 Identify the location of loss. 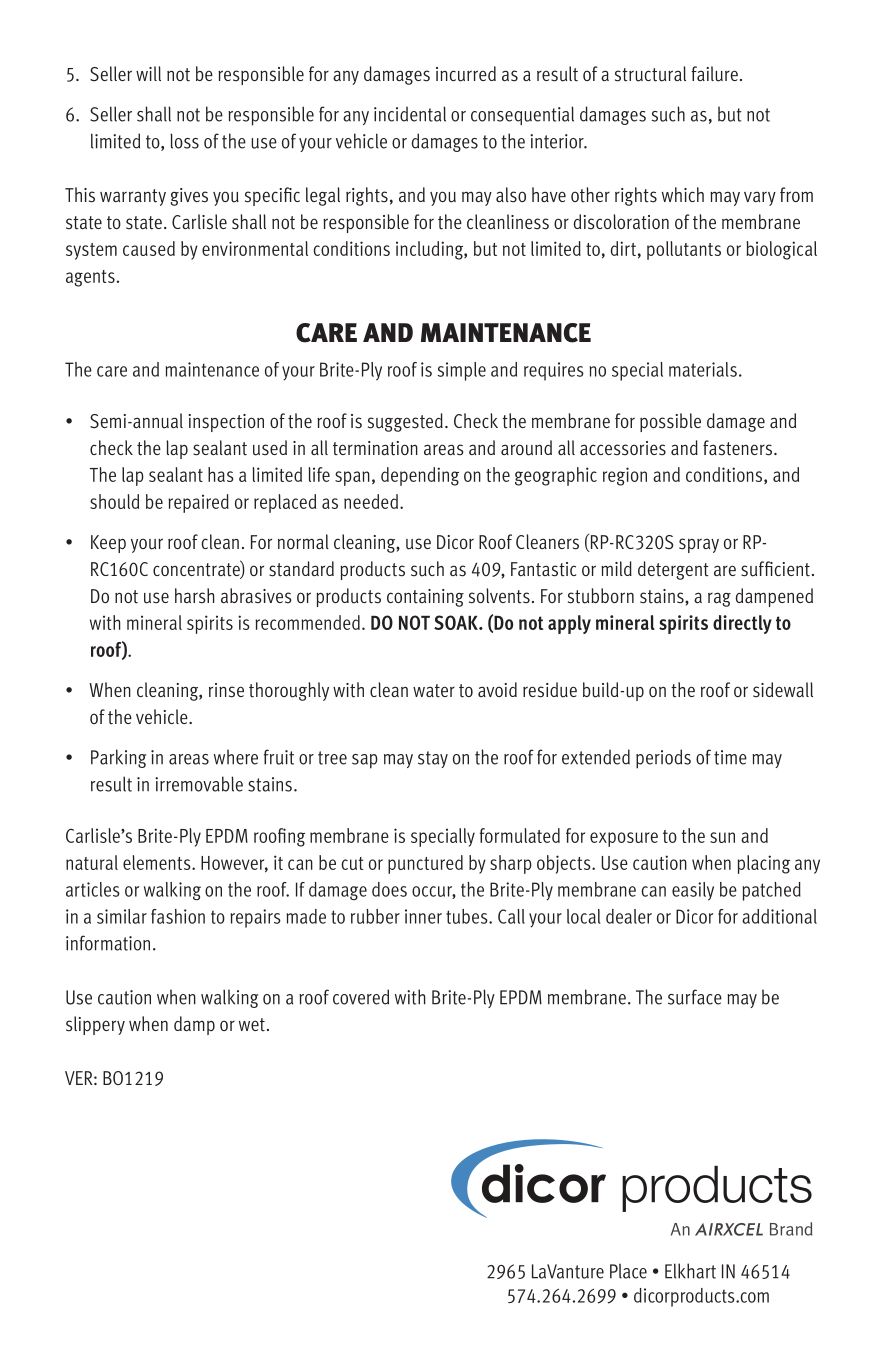
(184, 141).
